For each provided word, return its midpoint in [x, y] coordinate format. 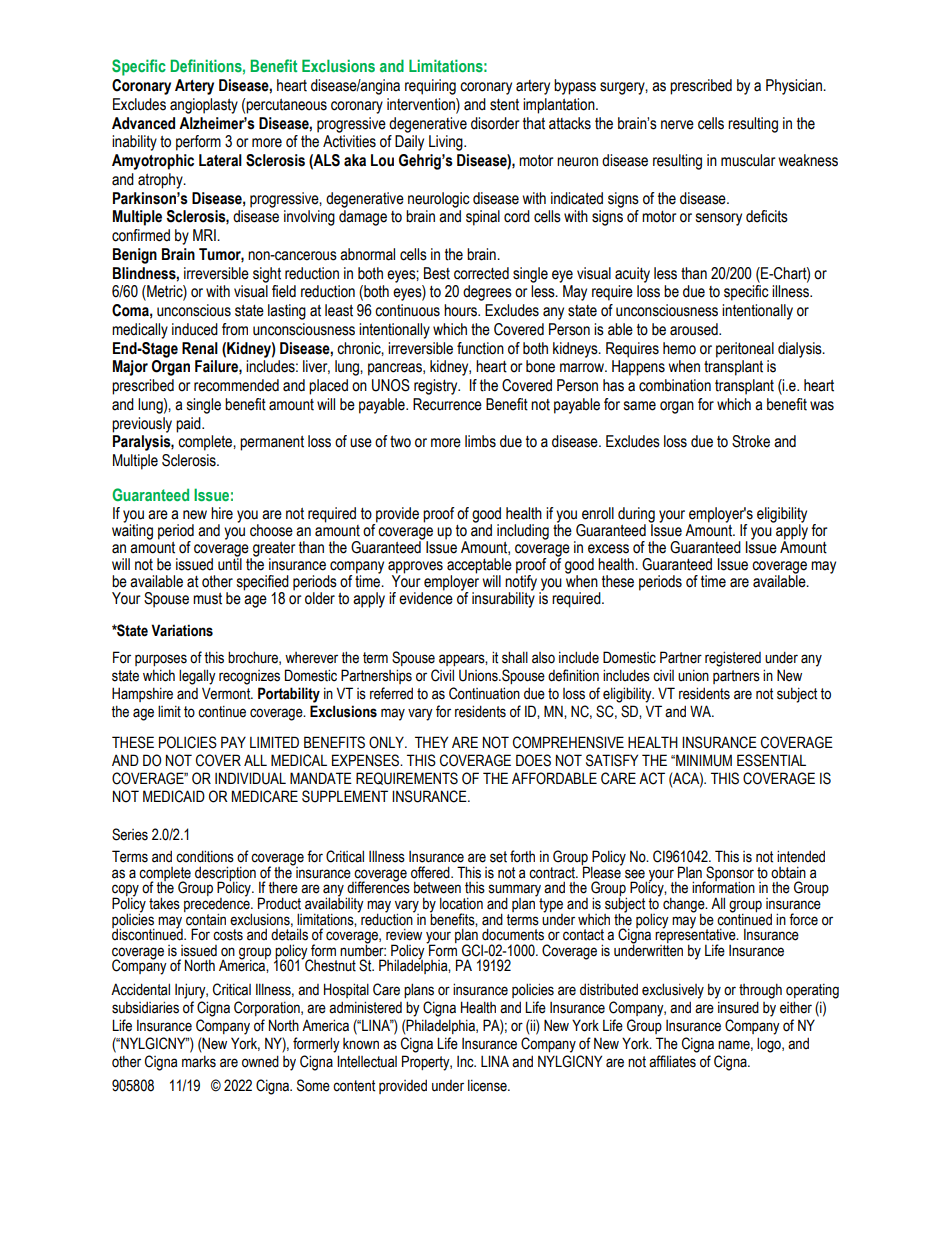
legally [197, 677]
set [498, 857]
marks [199, 1062]
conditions [205, 856]
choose [271, 530]
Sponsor [729, 874]
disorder [495, 123]
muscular [748, 160]
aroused [695, 329]
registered [733, 659]
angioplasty [204, 106]
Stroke [751, 441]
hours [461, 310]
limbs [480, 441]
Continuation [484, 693]
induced [195, 329]
